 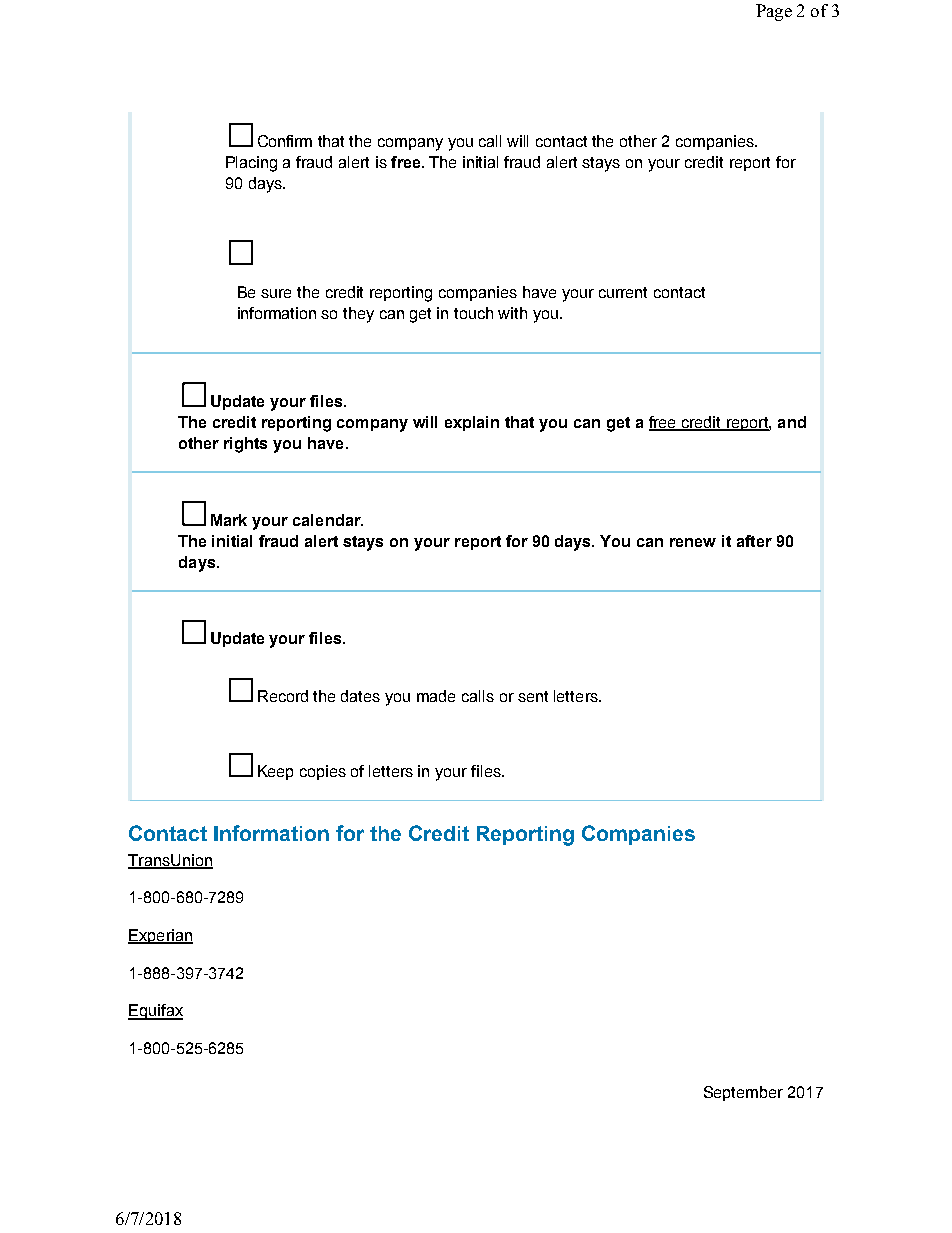 What do you see at coordinates (245, 445) in the document?
I see `rights` at bounding box center [245, 445].
